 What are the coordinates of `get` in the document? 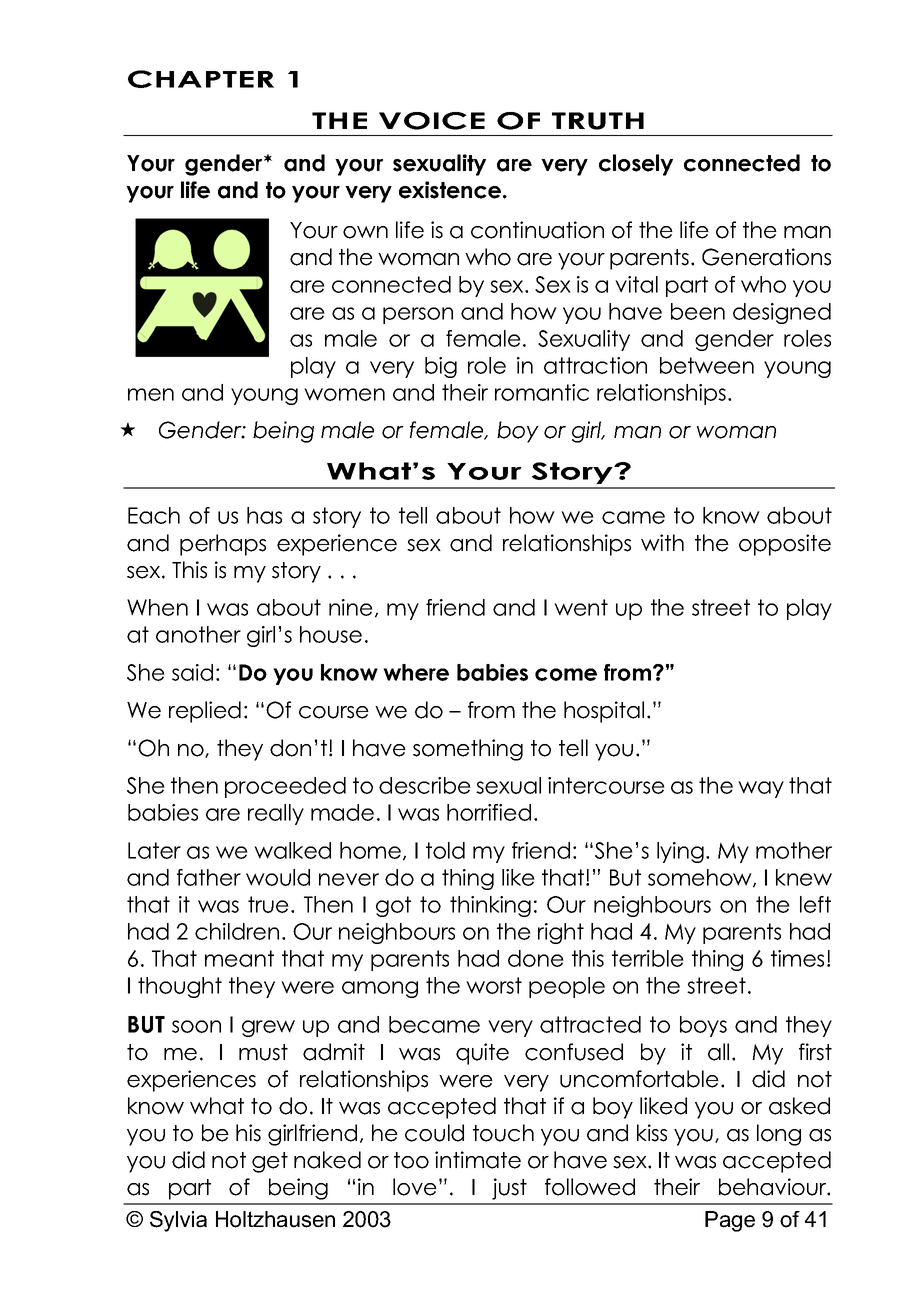 It's located at (270, 1162).
